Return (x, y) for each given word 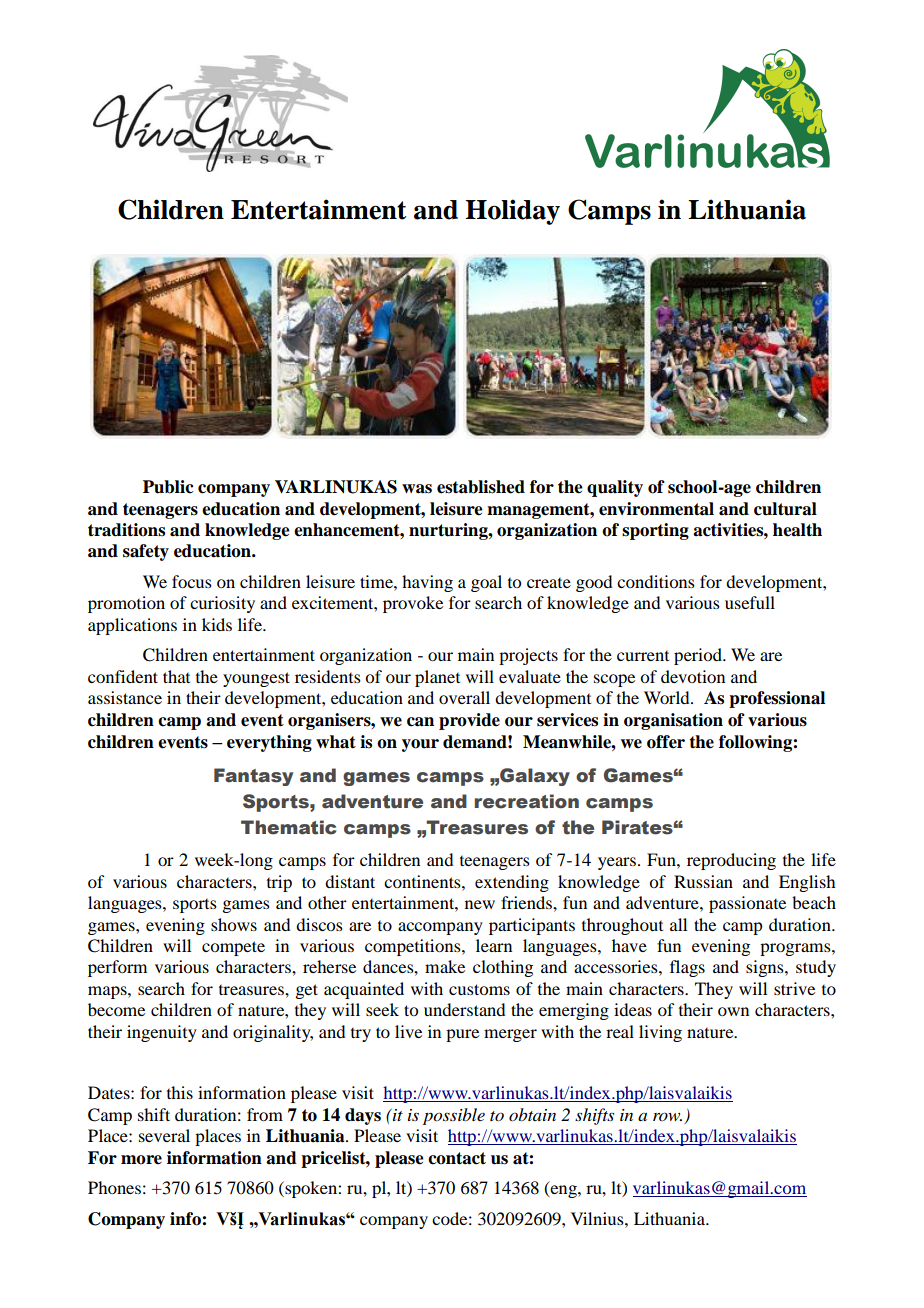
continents (423, 881)
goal (486, 583)
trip (279, 883)
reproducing (731, 861)
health (797, 530)
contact (457, 1158)
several (164, 1135)
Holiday (513, 212)
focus (192, 581)
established (481, 487)
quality (615, 488)
